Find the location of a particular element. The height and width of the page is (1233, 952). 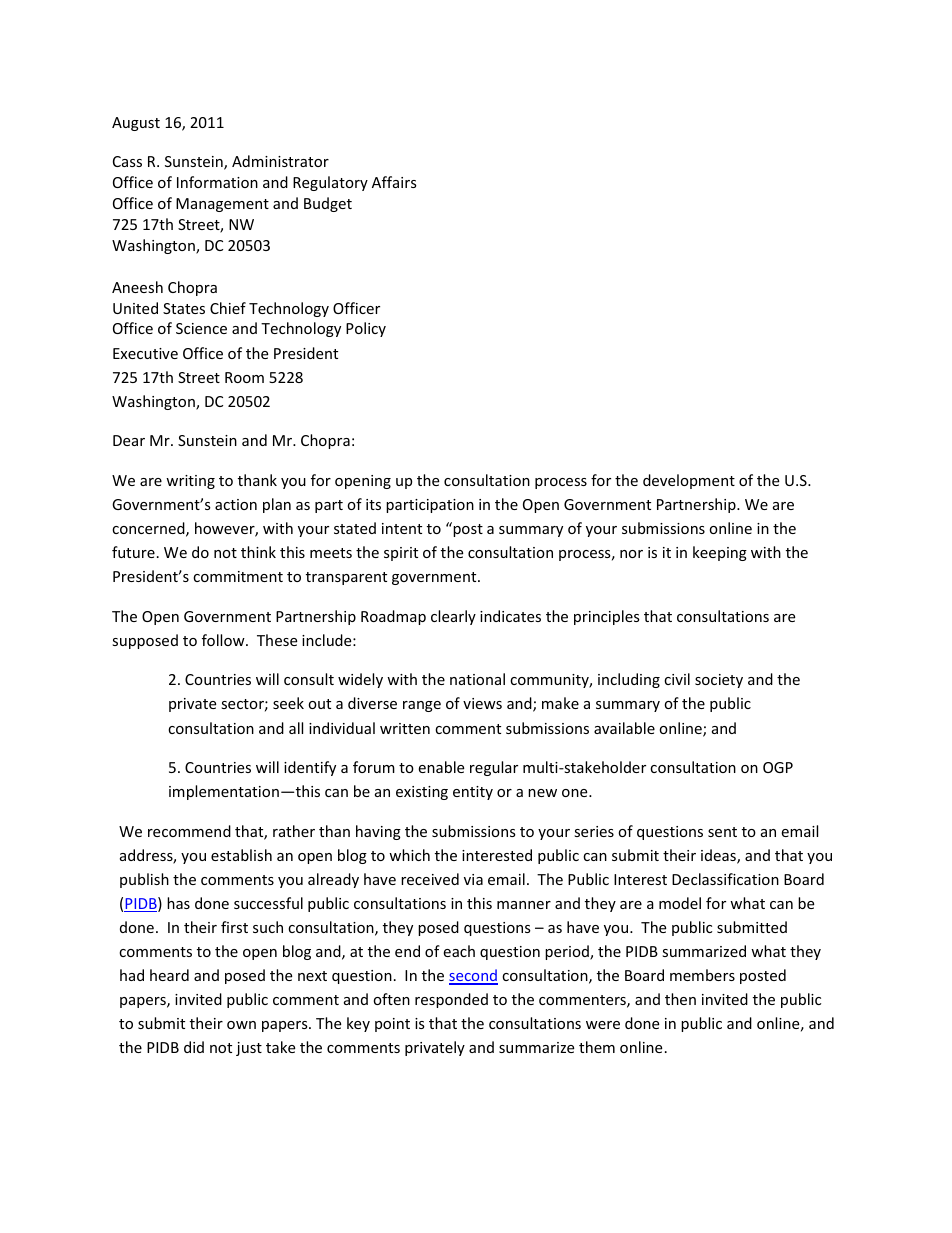

Affairs is located at coordinates (394, 182).
